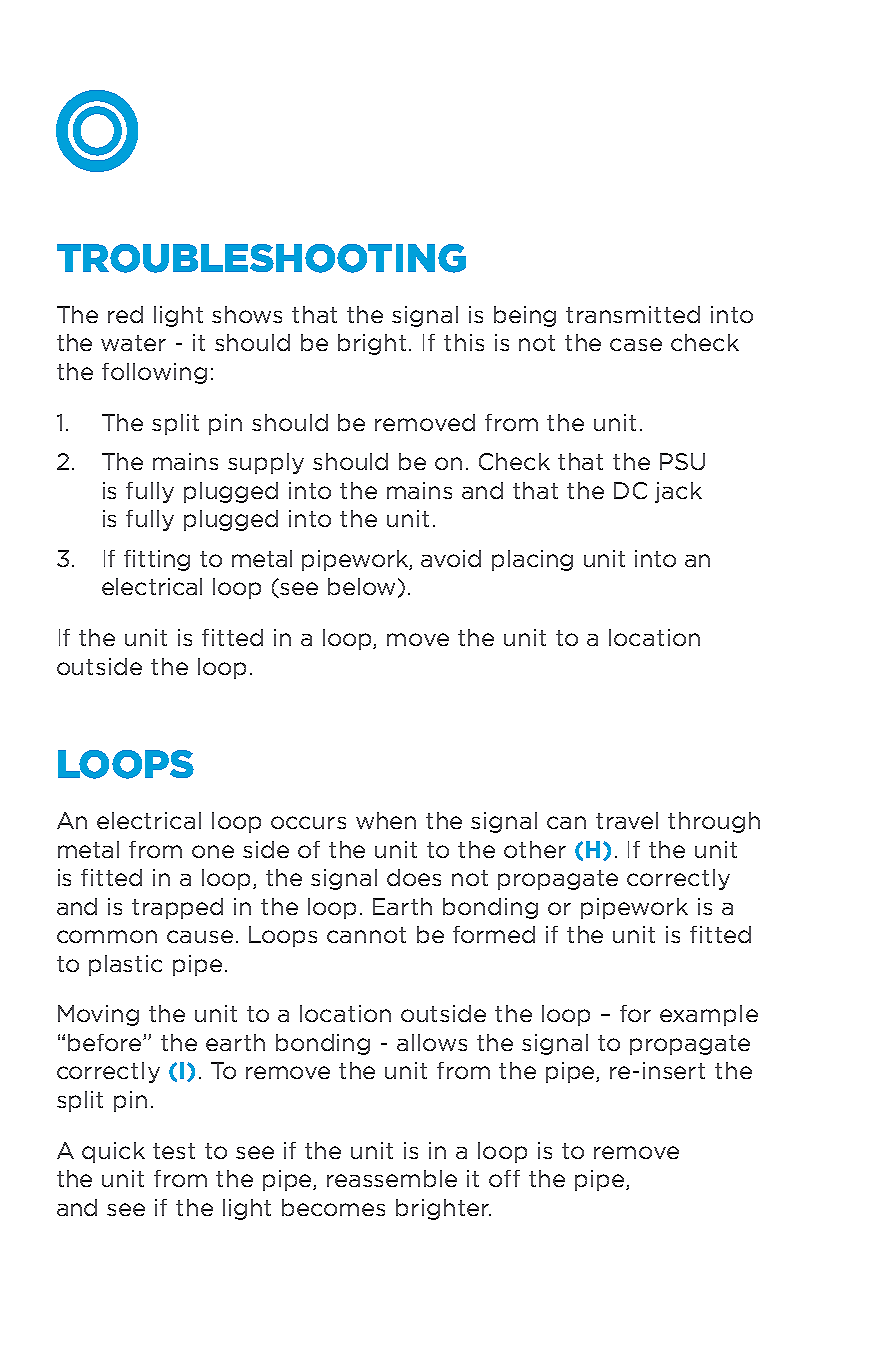  What do you see at coordinates (451, 558) in the image?
I see `avoid` at bounding box center [451, 558].
